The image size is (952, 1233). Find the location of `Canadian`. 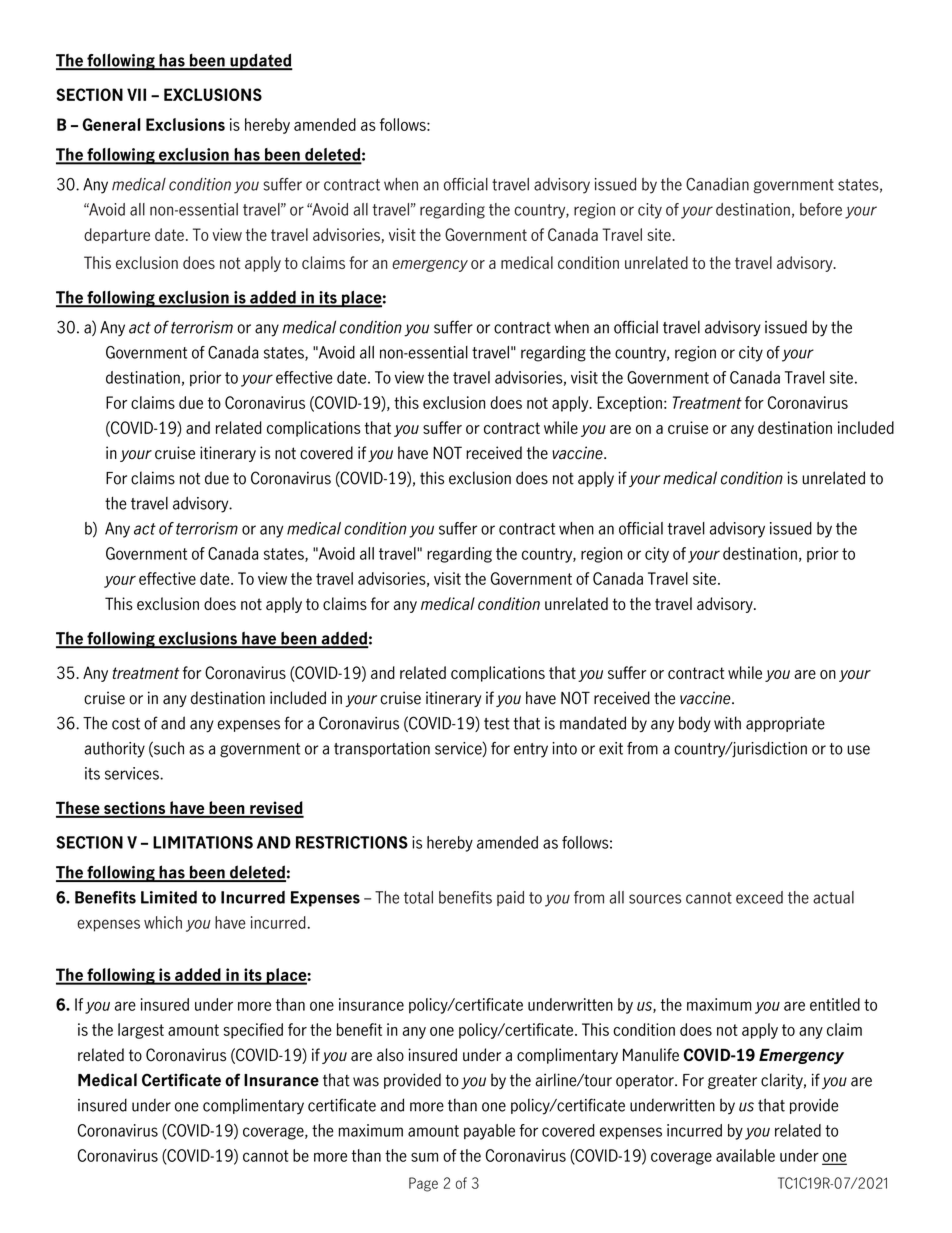

Canadian is located at coordinates (717, 184).
